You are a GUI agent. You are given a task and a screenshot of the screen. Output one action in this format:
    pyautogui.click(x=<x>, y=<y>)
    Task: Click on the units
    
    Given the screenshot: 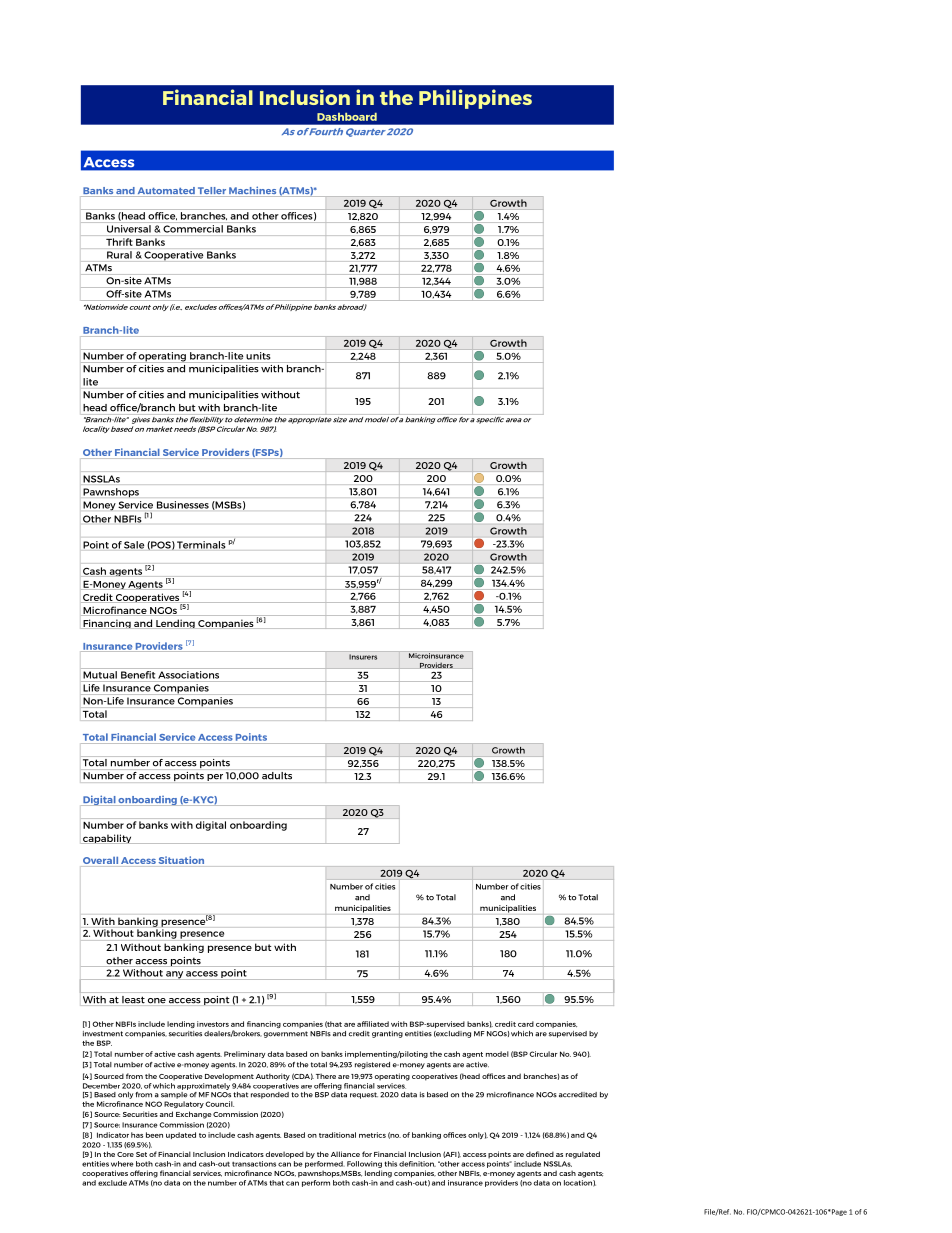 What is the action you would take?
    pyautogui.click(x=258, y=356)
